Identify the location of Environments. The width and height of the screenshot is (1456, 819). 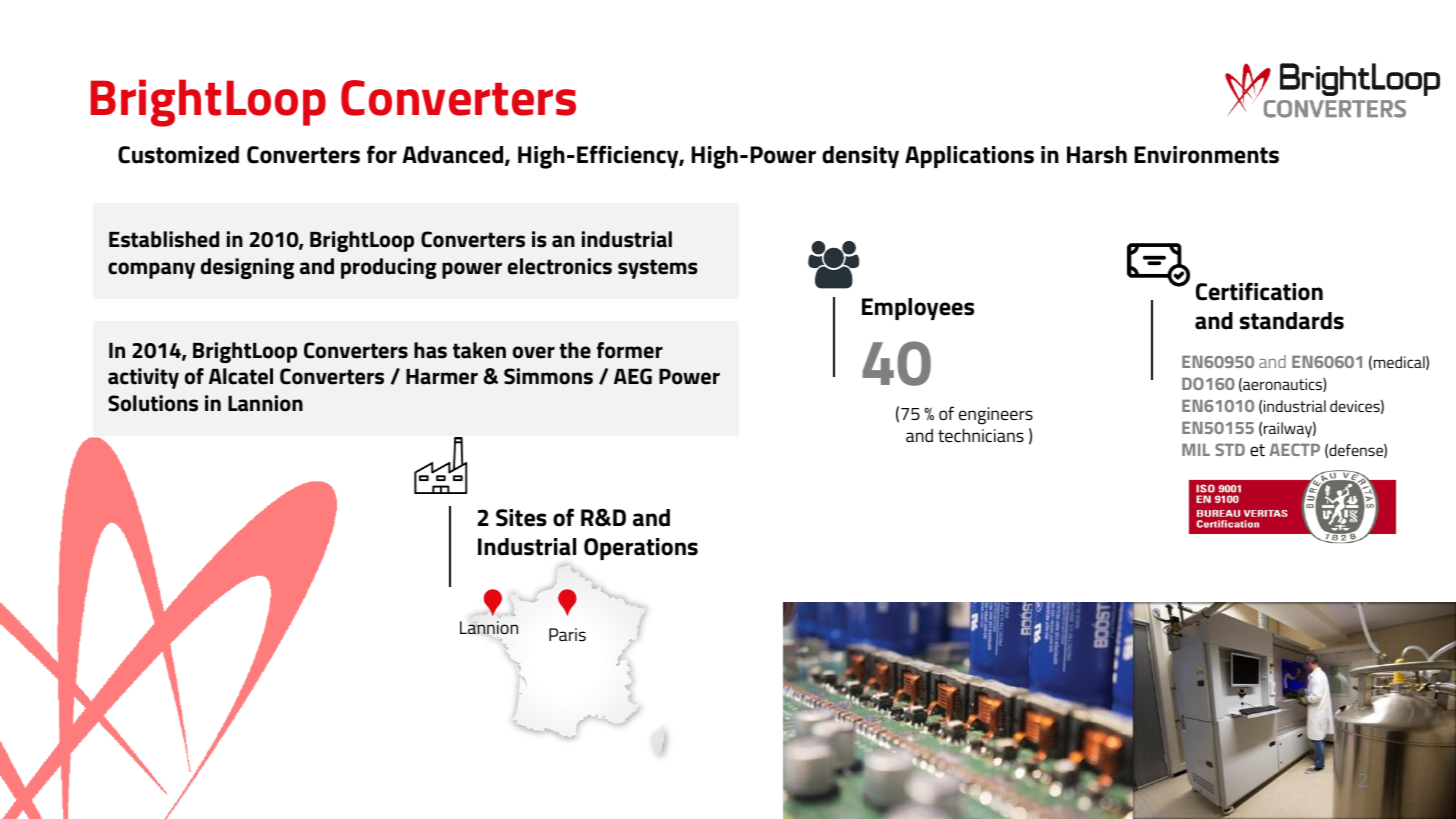
(1206, 155).
